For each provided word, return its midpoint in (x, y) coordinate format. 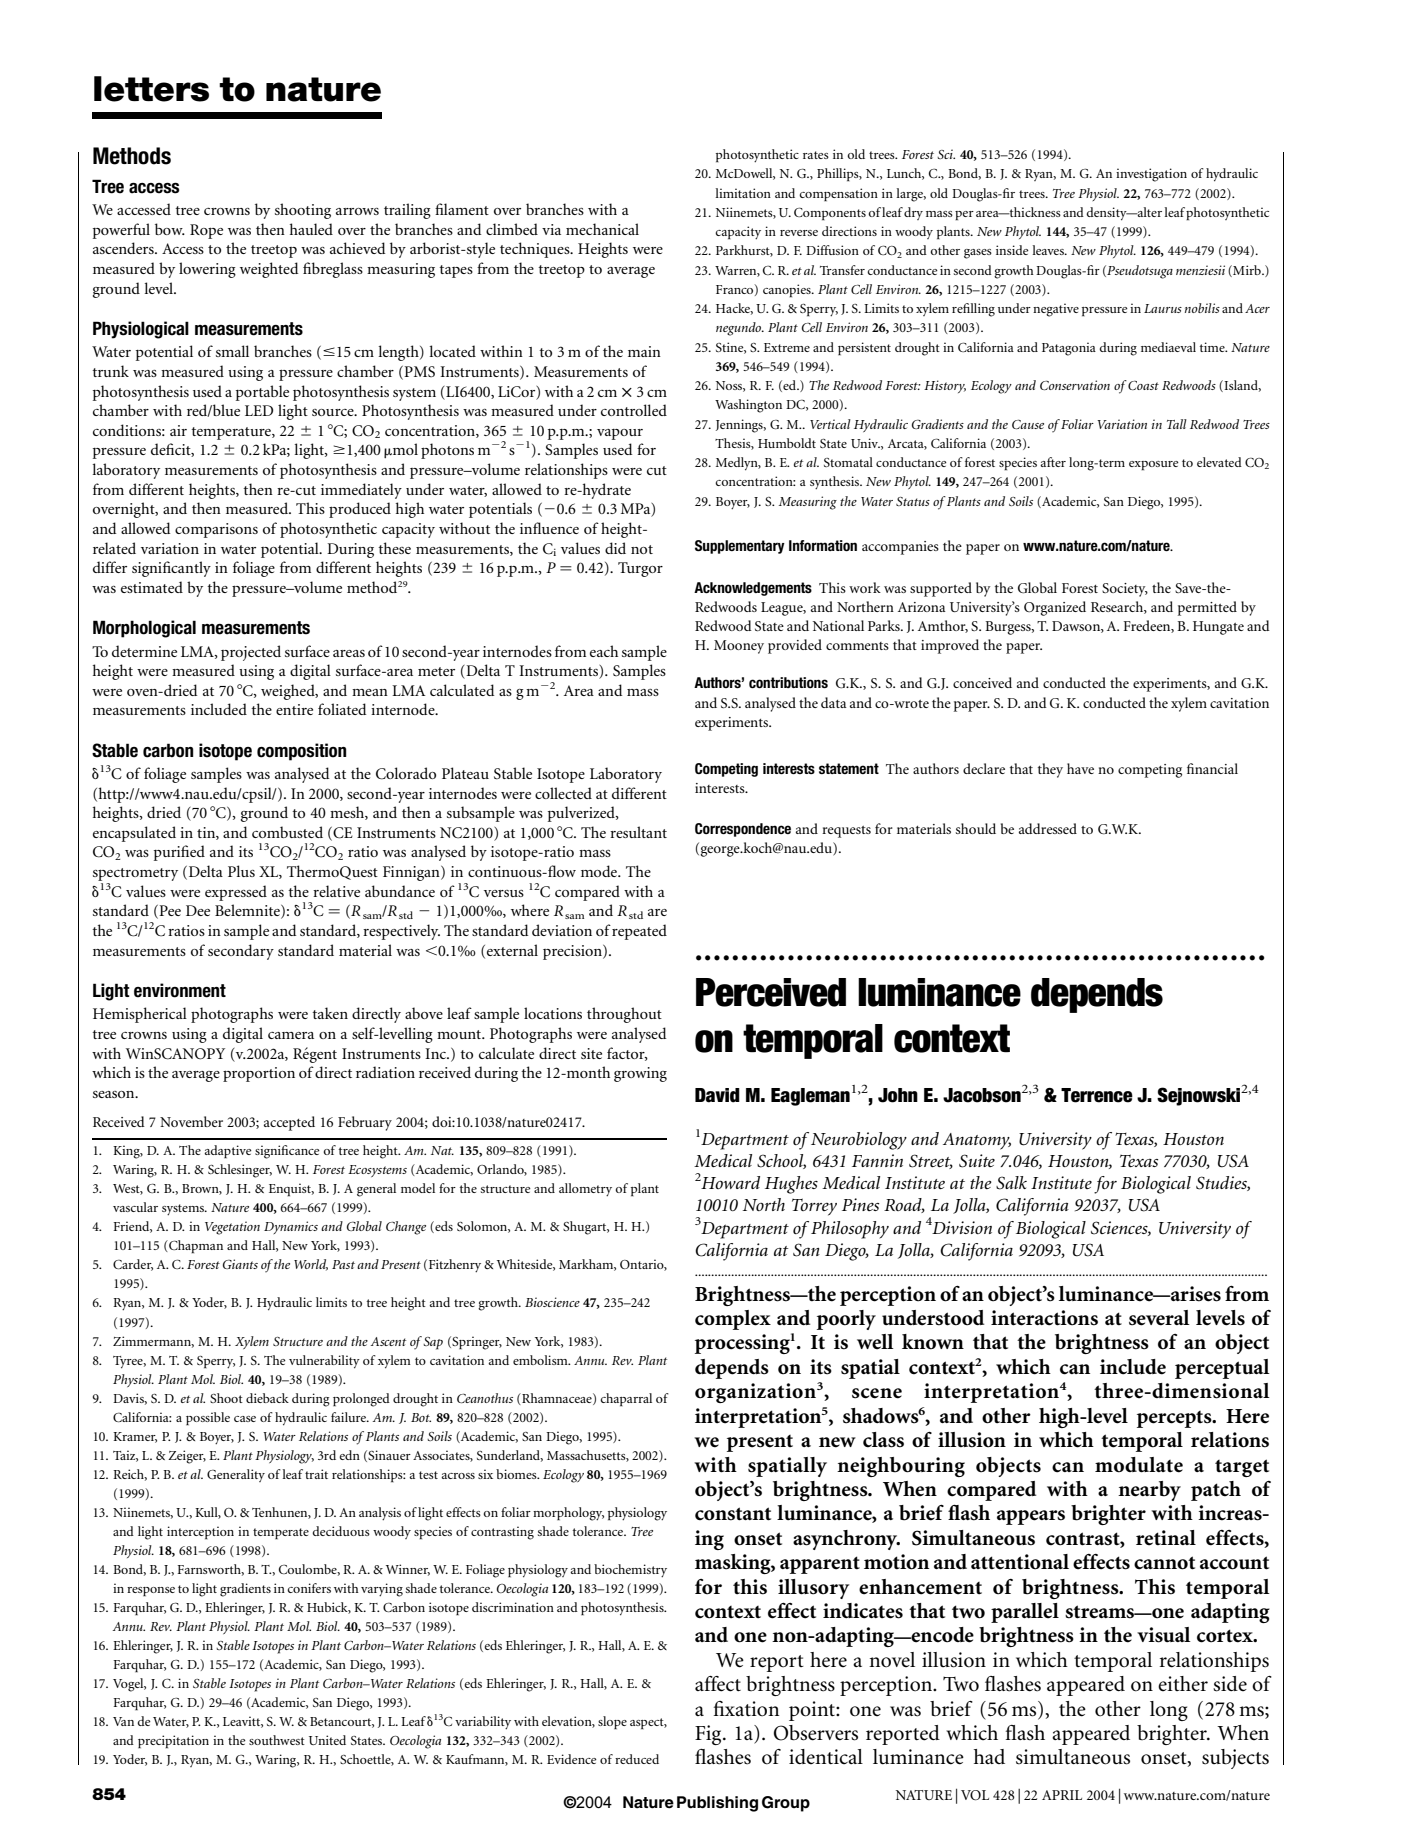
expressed (236, 893)
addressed (1048, 828)
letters (151, 89)
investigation (1151, 175)
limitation (743, 193)
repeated (639, 932)
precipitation (173, 1742)
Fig (709, 1735)
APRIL (1062, 1795)
